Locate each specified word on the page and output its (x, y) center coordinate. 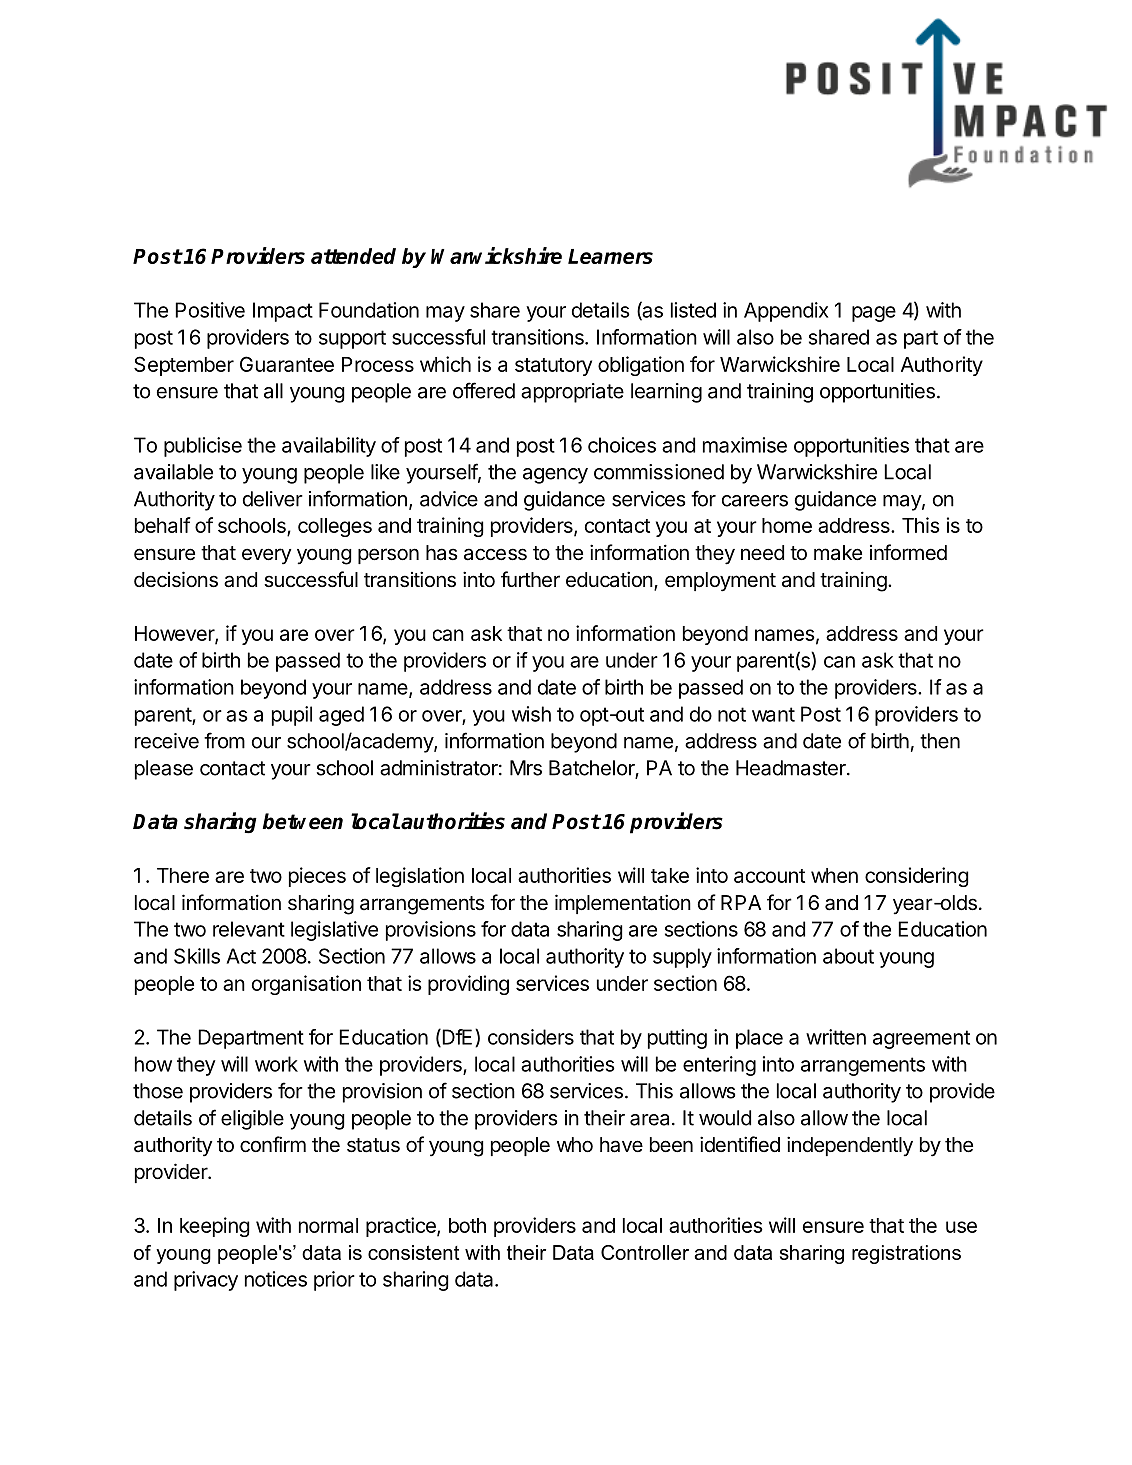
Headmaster (792, 768)
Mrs (526, 768)
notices (276, 1279)
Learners (610, 256)
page (874, 314)
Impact (283, 312)
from (224, 740)
